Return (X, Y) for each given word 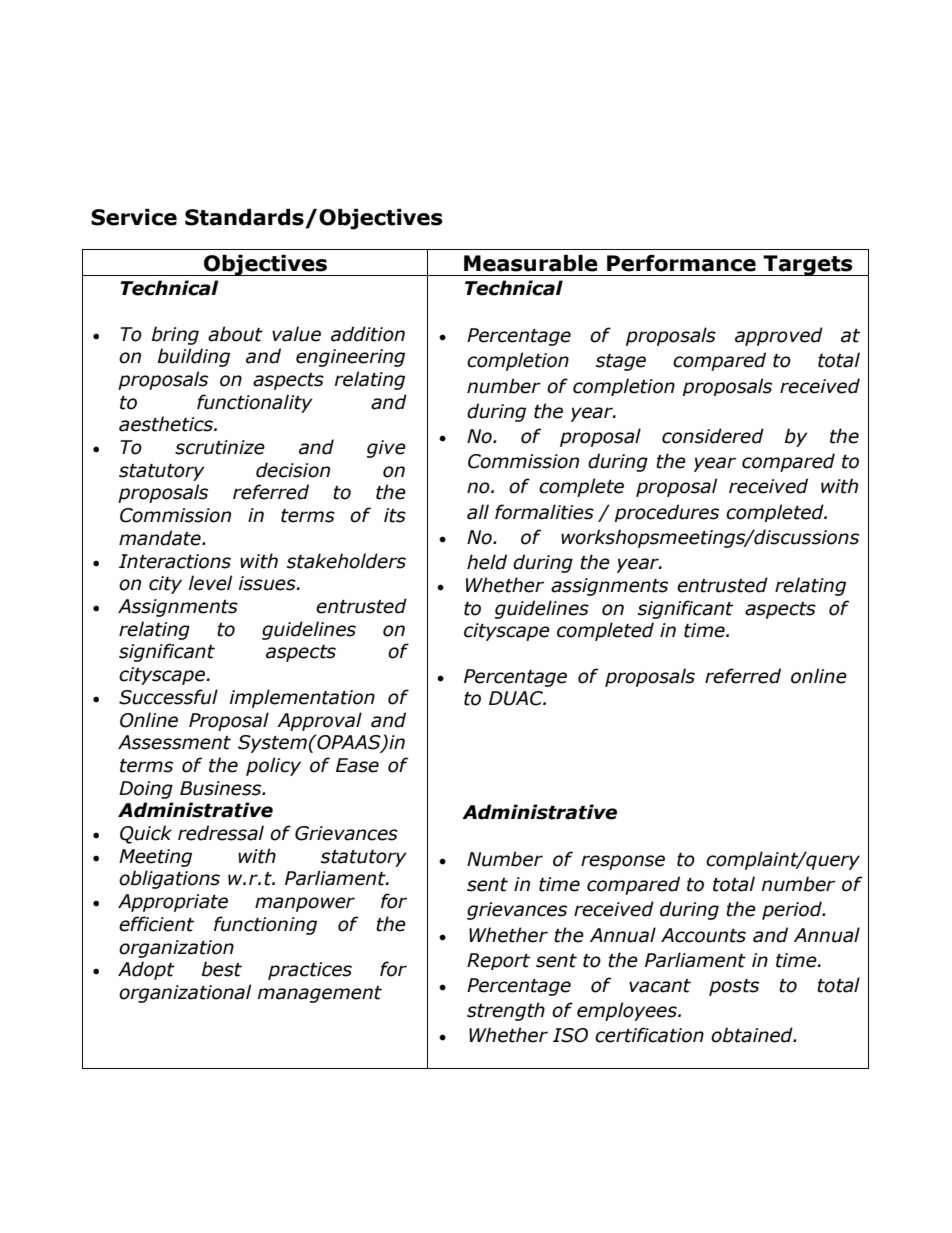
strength (506, 1011)
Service (134, 217)
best (222, 969)
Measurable (531, 263)
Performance (681, 263)
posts (734, 987)
